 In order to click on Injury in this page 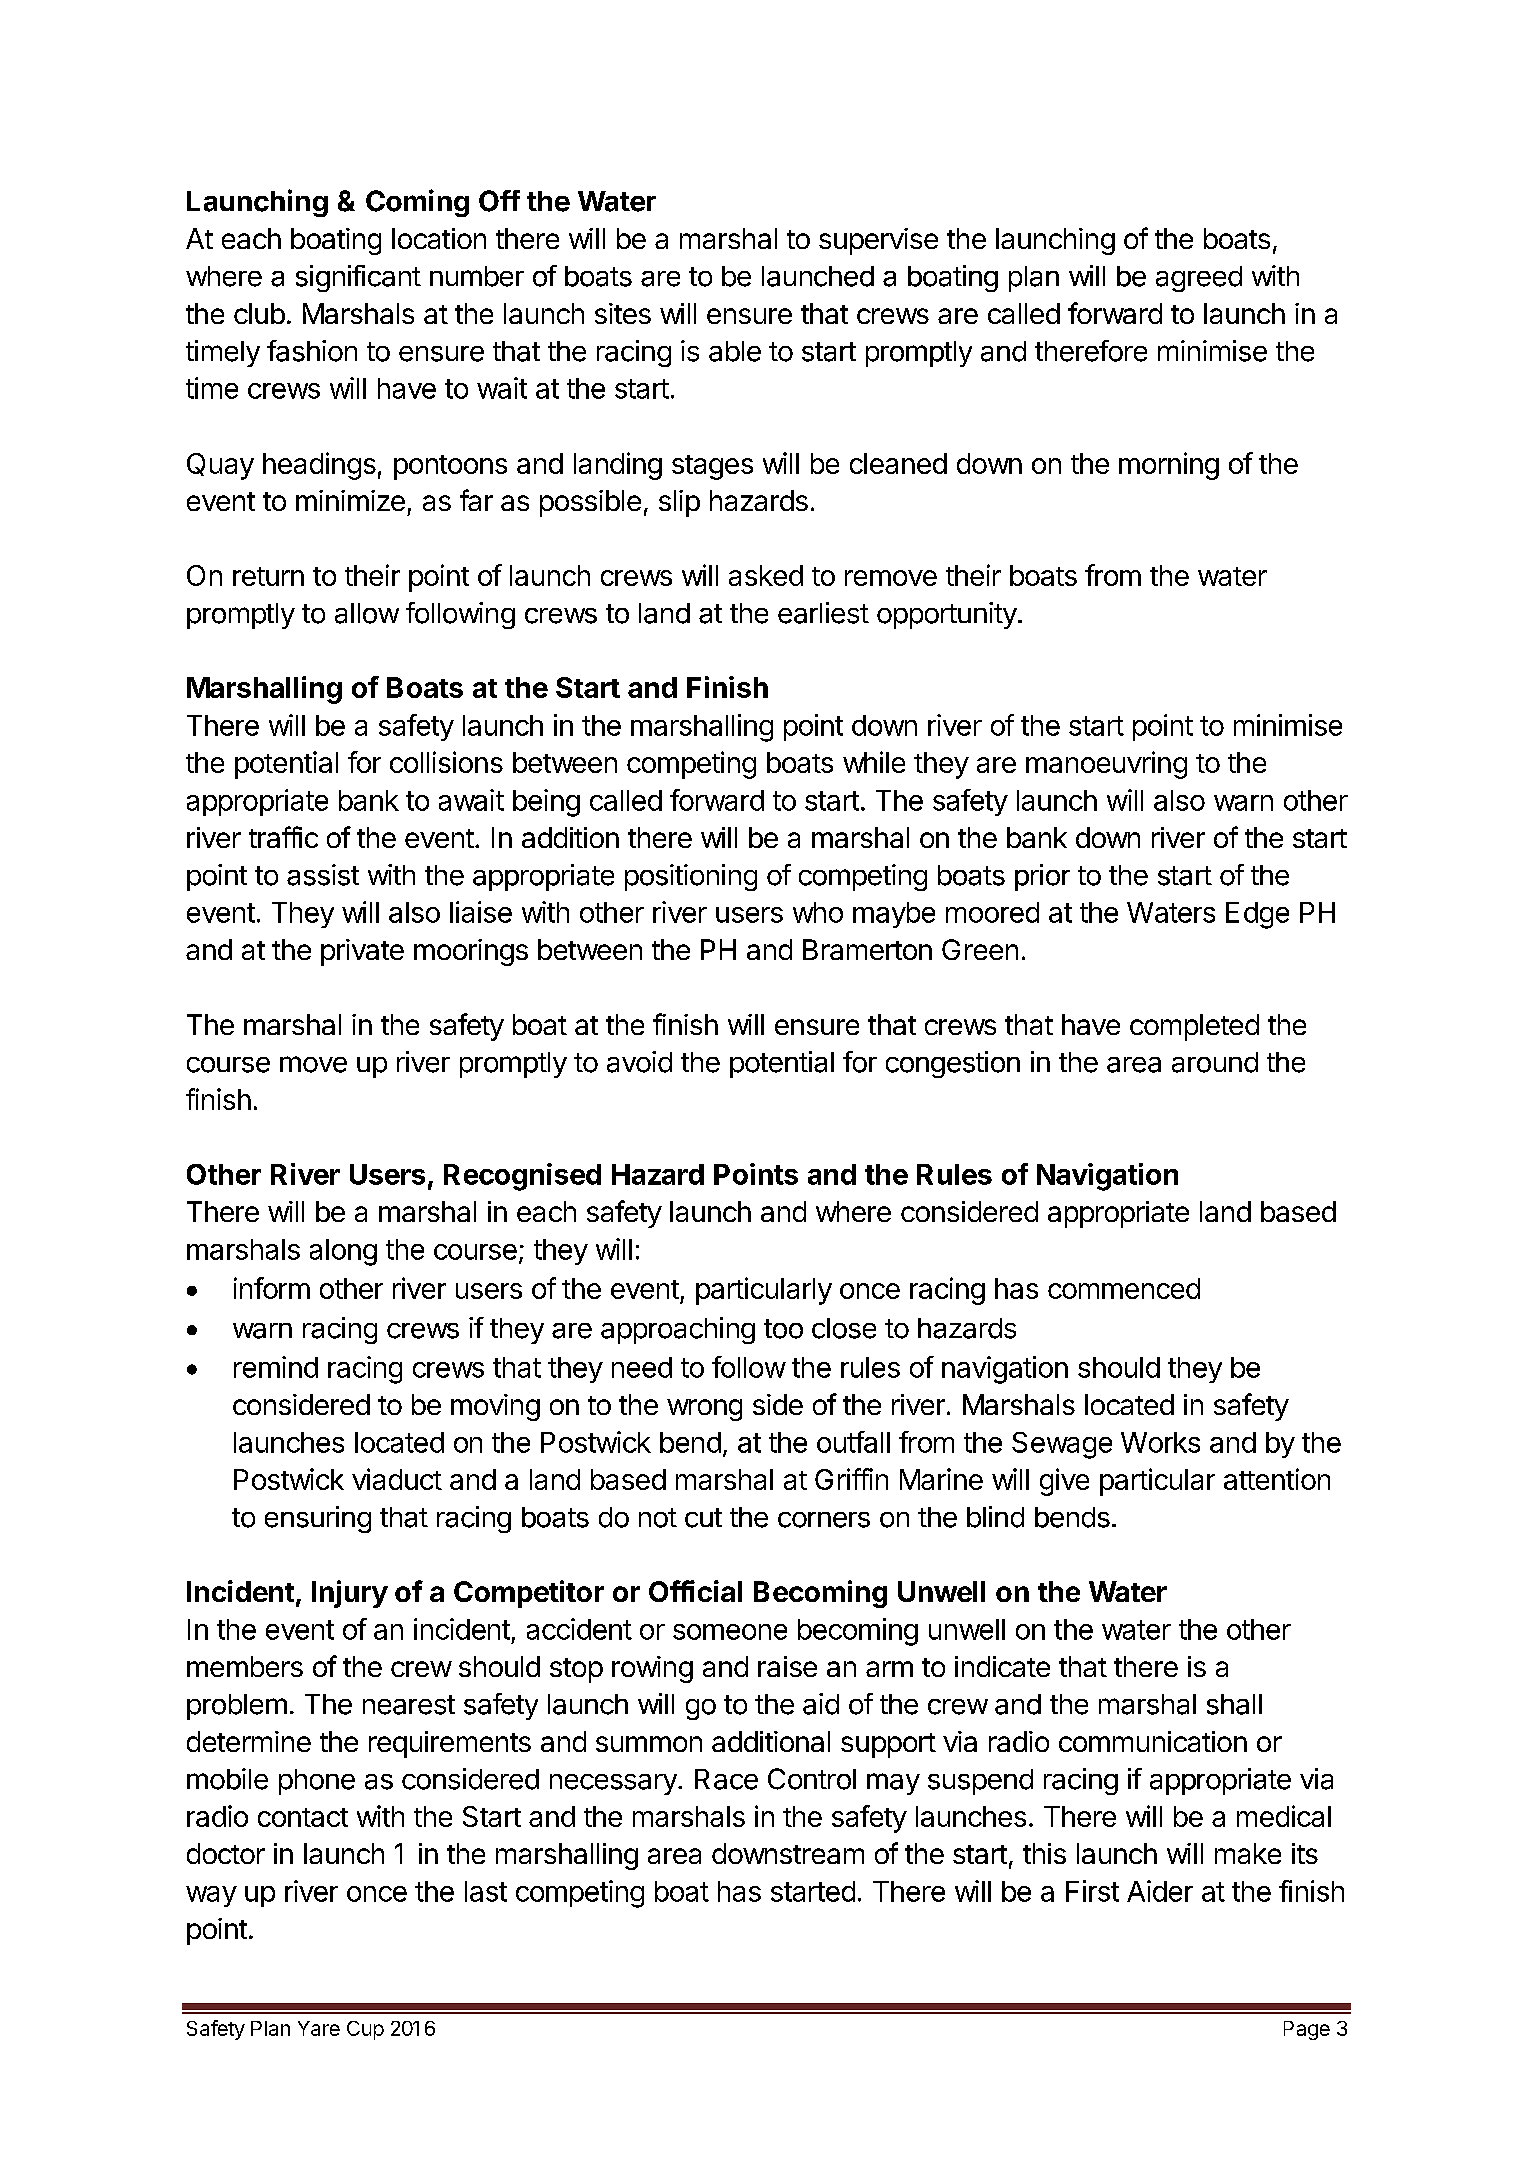, I will do `click(350, 1594)`.
